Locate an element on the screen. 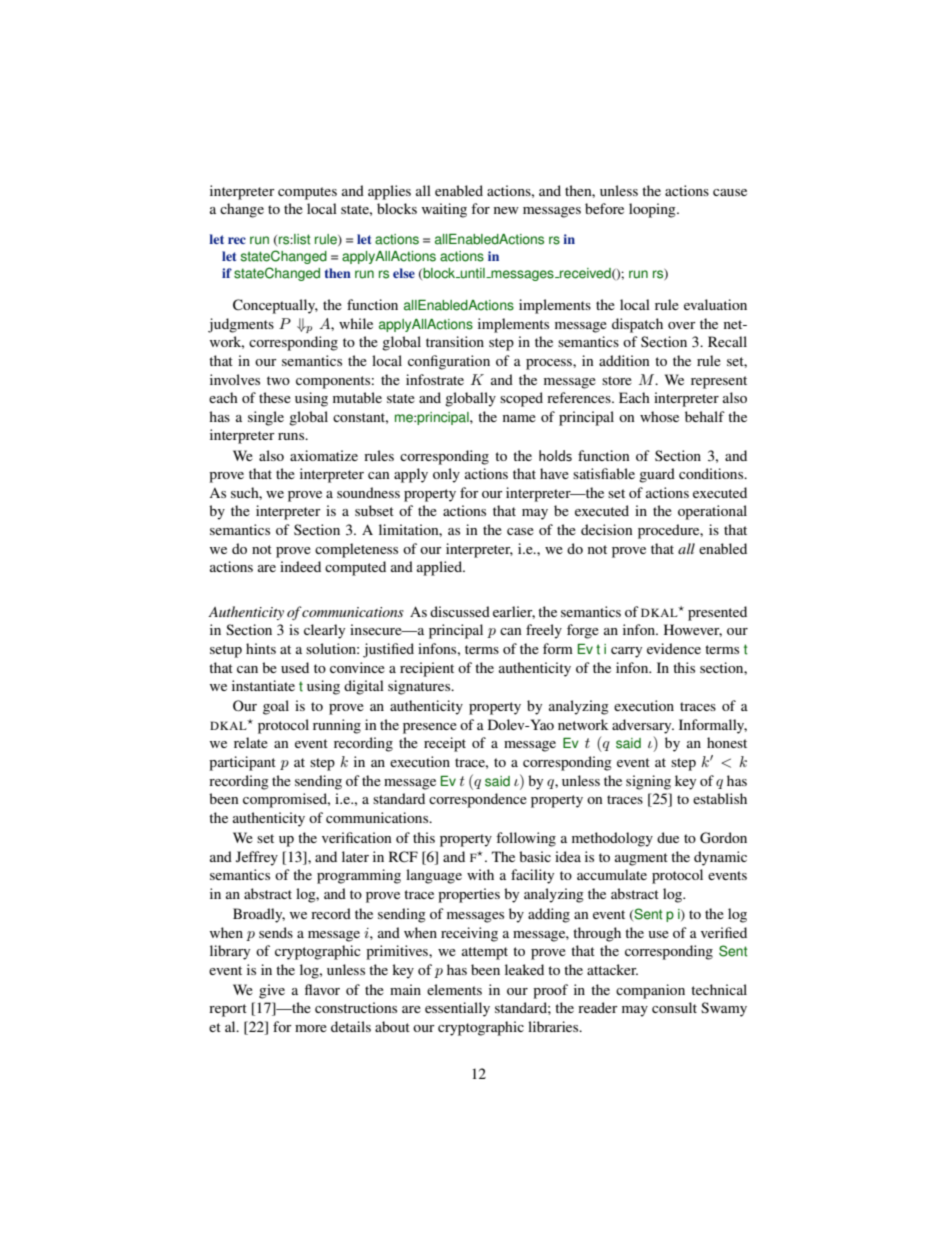  indeed is located at coordinates (300, 566).
